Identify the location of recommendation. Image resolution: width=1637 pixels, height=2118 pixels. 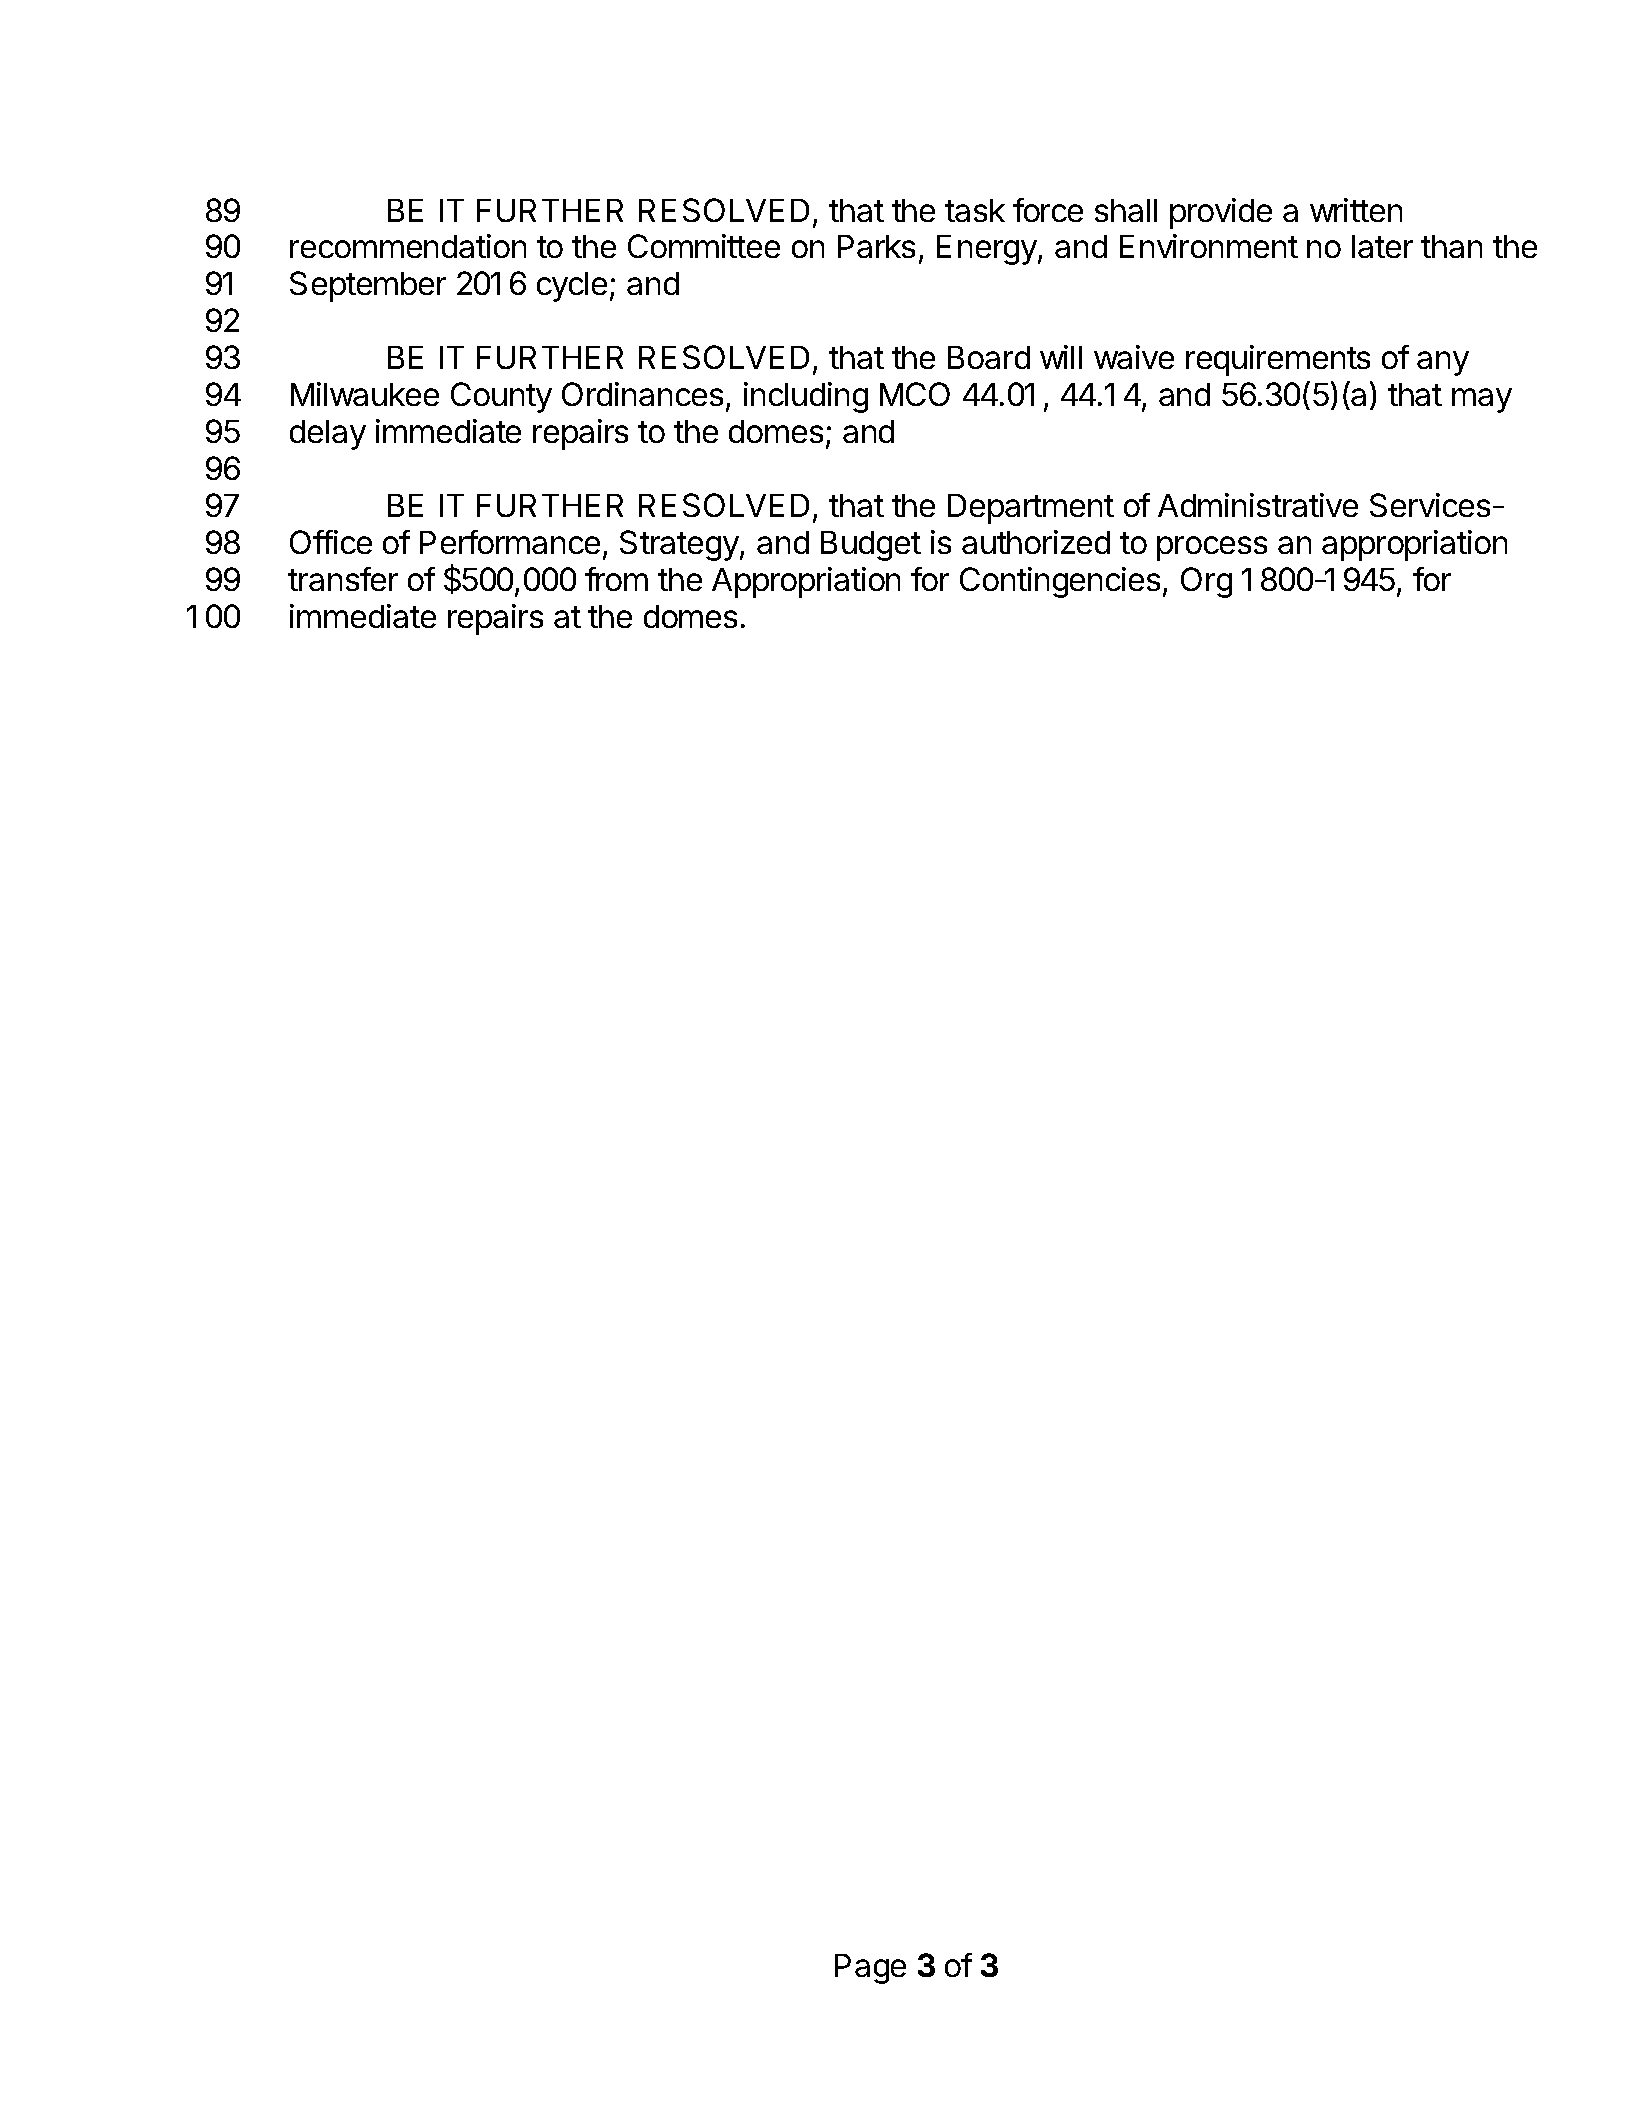
(408, 246).
